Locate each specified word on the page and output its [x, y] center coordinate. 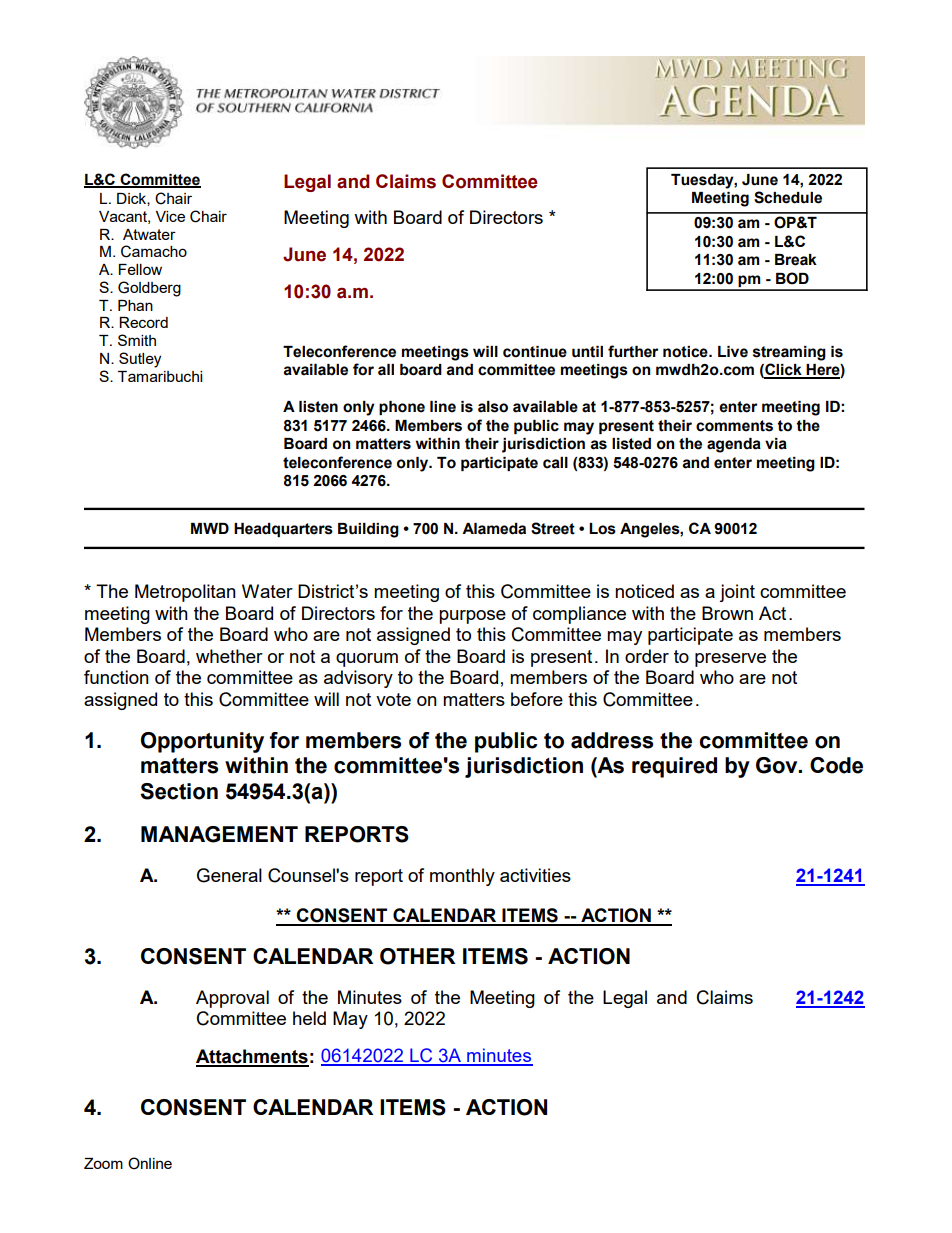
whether [229, 656]
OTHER [417, 956]
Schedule [788, 197]
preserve [730, 660]
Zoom [103, 1163]
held [309, 1018]
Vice [170, 216]
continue [535, 352]
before [537, 699]
